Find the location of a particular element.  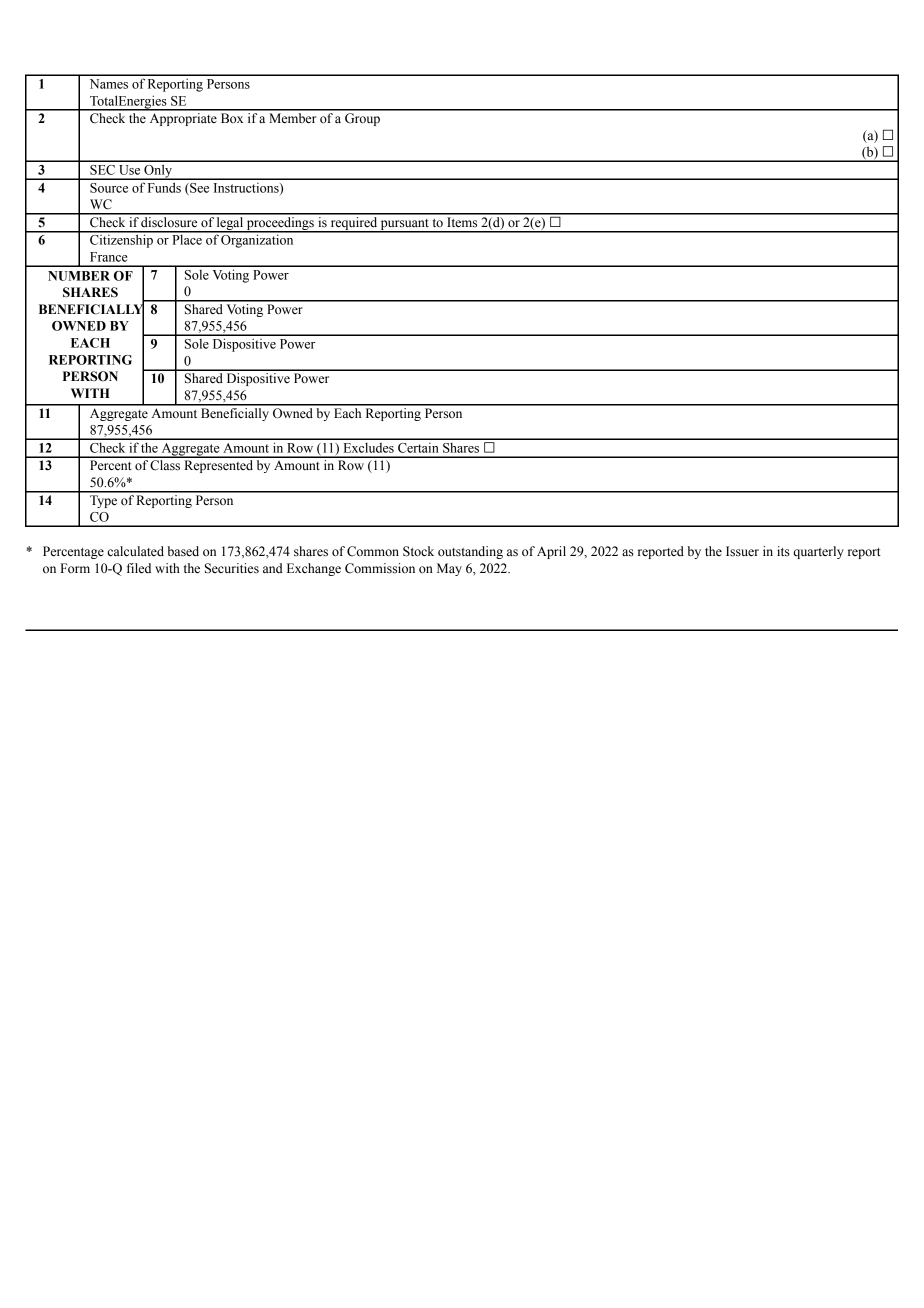

NUMBER is located at coordinates (79, 276).
